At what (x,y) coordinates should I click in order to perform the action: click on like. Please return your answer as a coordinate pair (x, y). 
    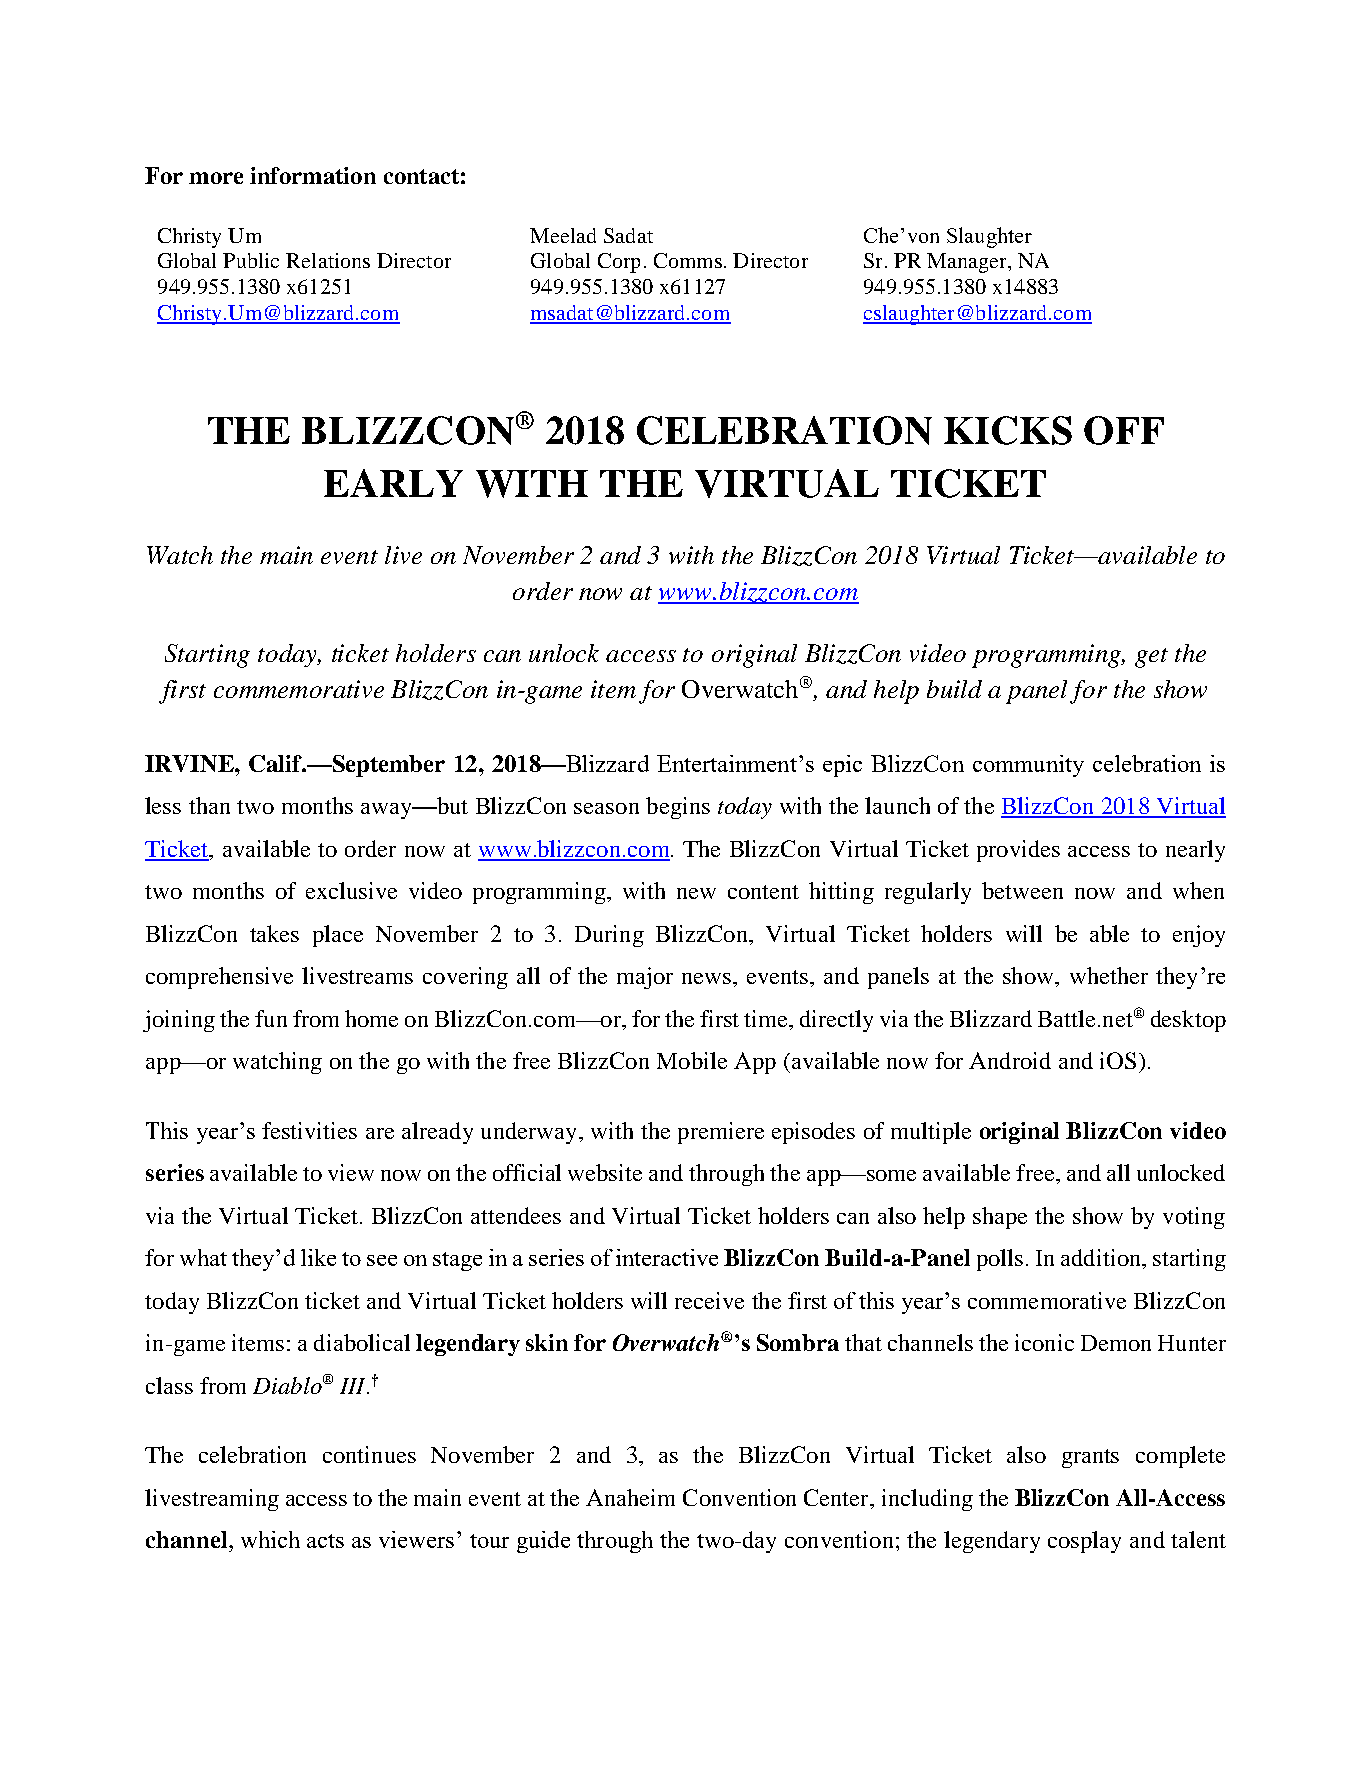
    Looking at the image, I should click on (318, 1257).
